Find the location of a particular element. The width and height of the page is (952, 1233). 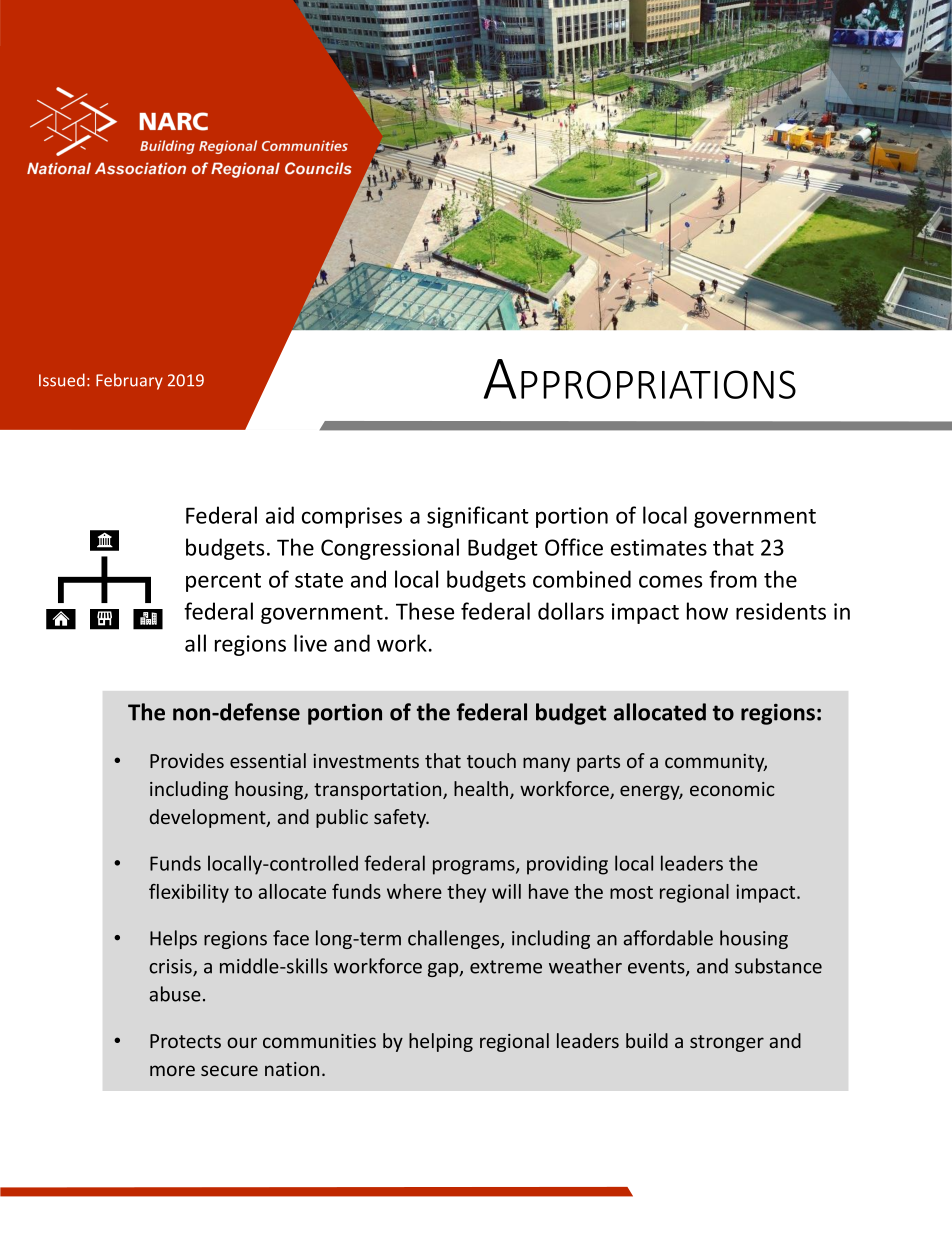

February is located at coordinates (129, 381).
